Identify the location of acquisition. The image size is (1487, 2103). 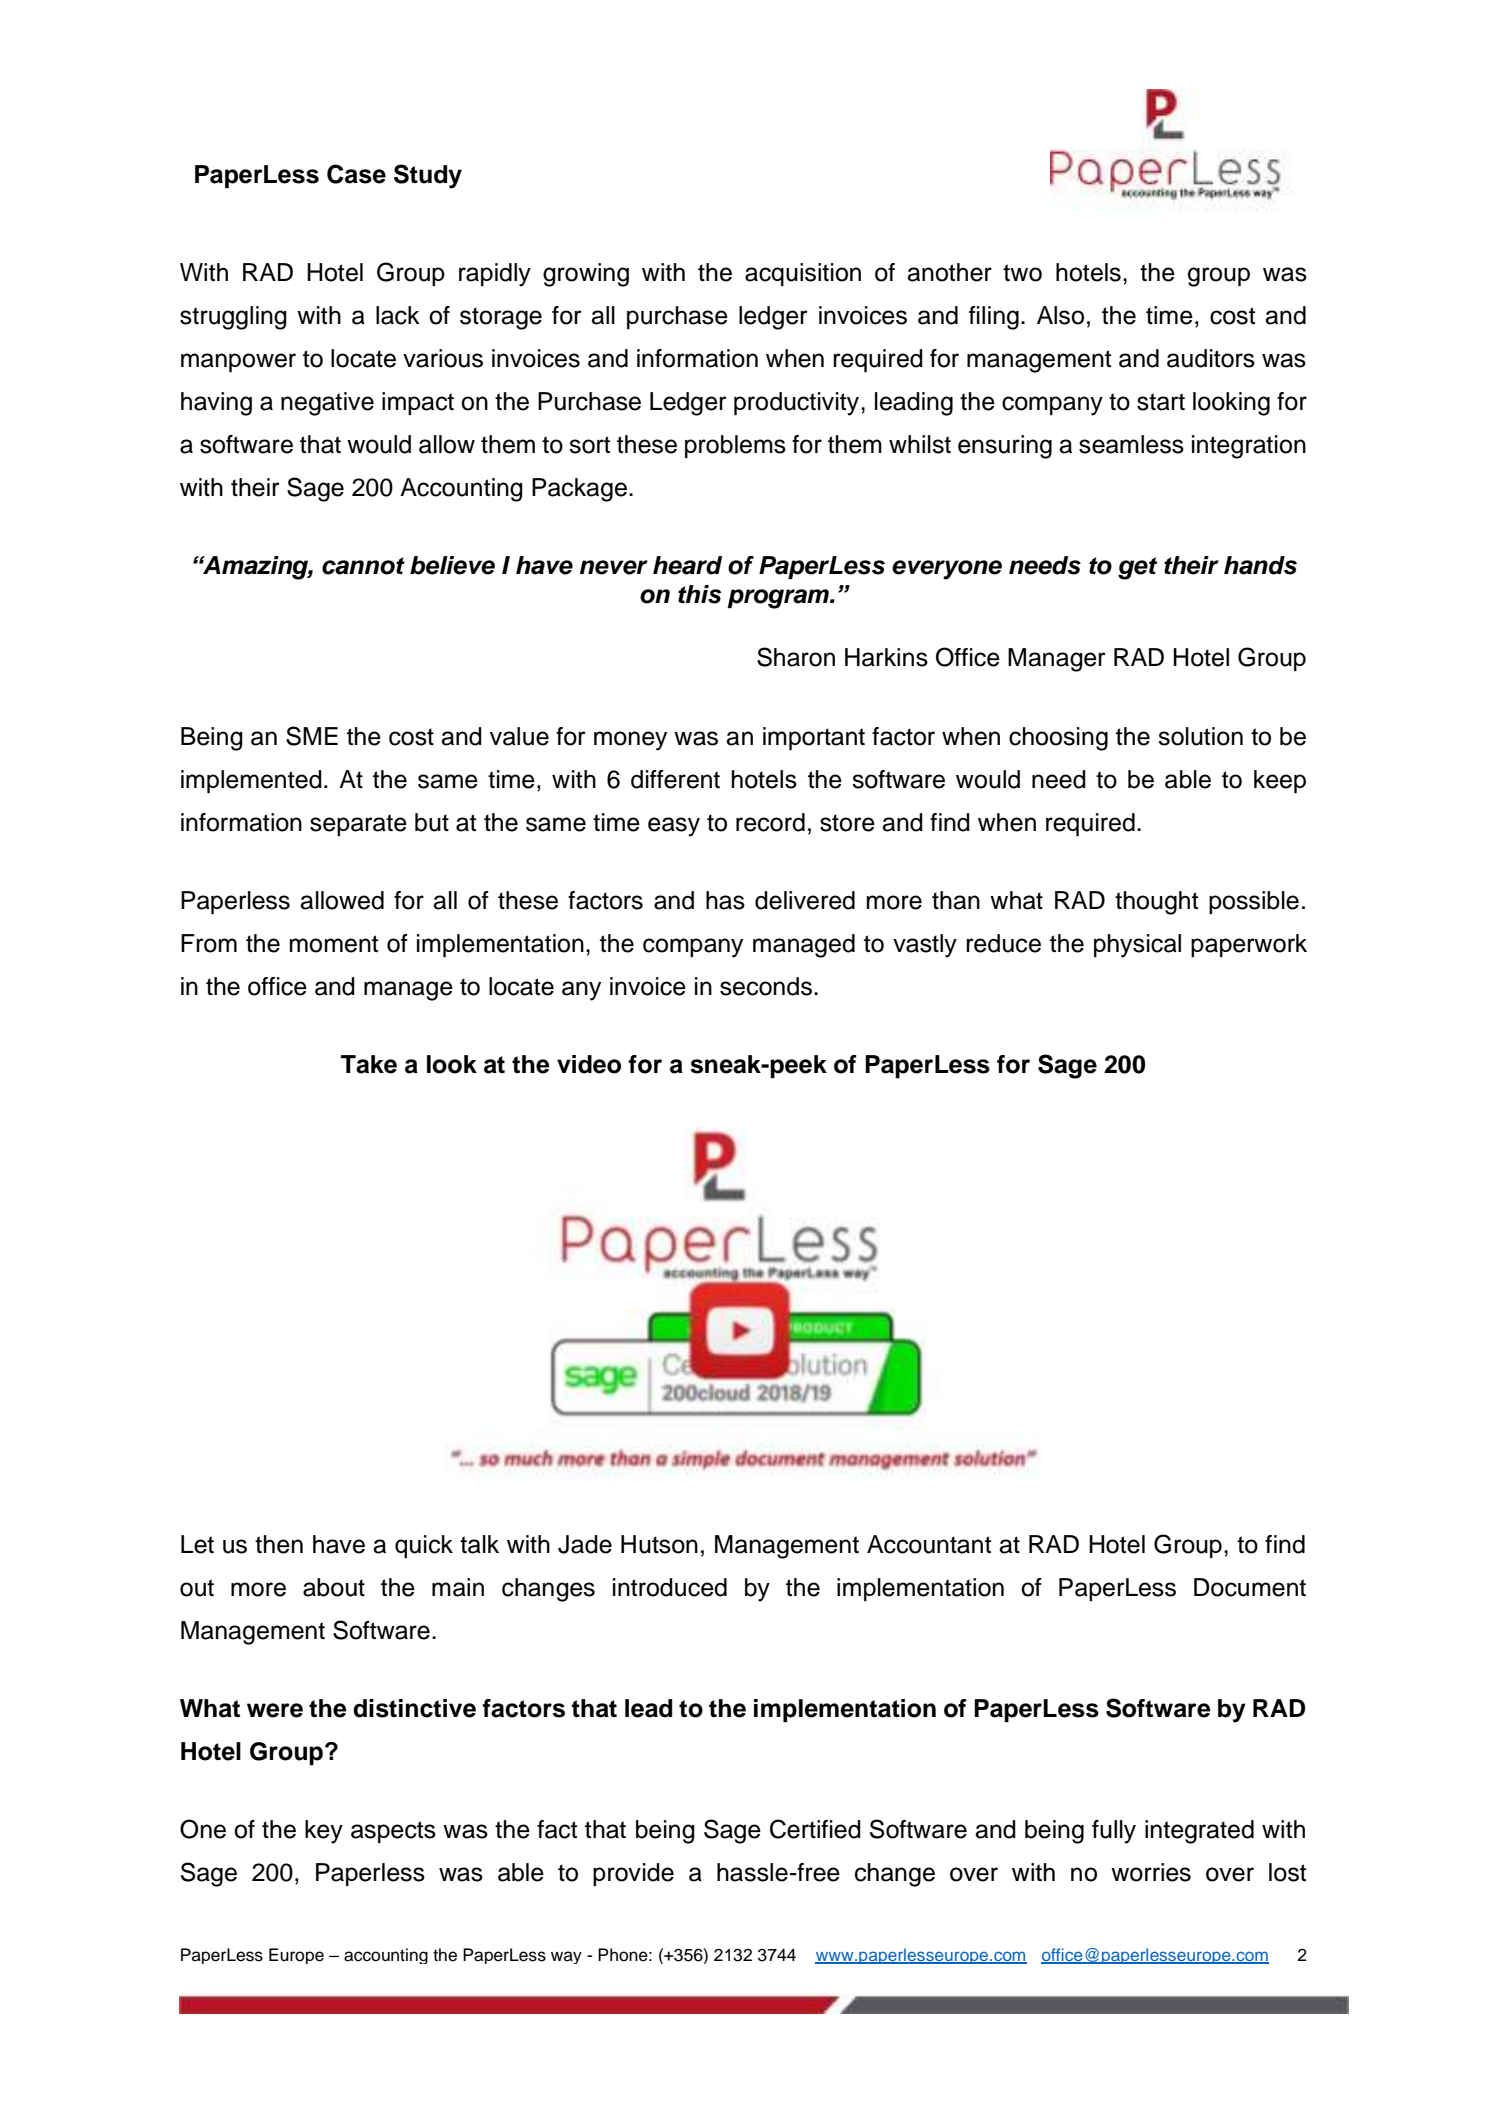
(803, 274).
